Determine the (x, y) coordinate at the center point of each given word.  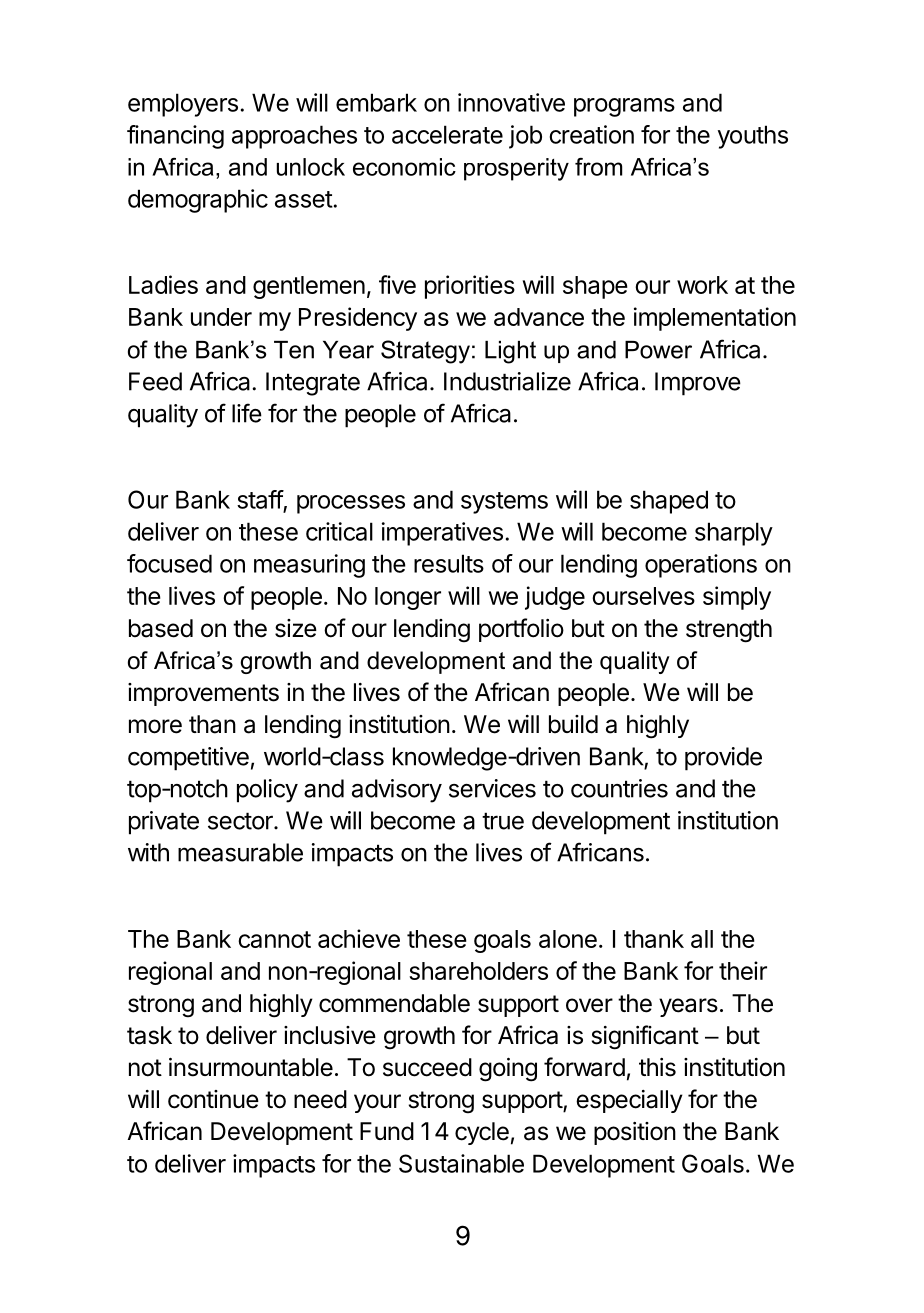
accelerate (447, 134)
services (492, 788)
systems (504, 503)
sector (241, 821)
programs (624, 107)
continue (213, 1099)
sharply (734, 534)
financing (175, 137)
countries (619, 788)
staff (260, 499)
